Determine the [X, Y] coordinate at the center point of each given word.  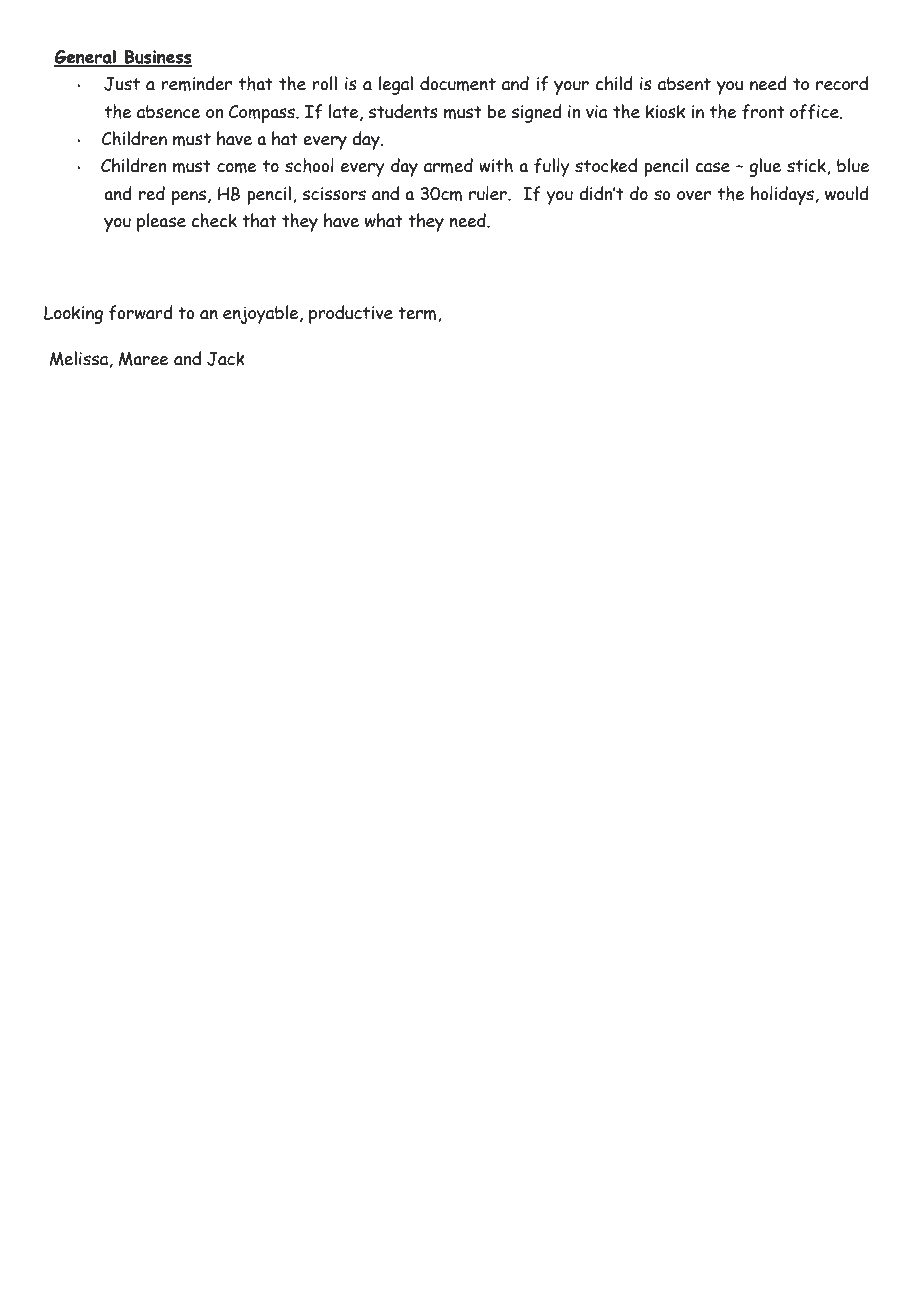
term [418, 314]
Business [157, 58]
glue [765, 167]
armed [448, 165]
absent [684, 84]
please [161, 222]
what [384, 220]
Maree [144, 359]
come [237, 167]
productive [351, 314]
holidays [782, 195]
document [458, 83]
